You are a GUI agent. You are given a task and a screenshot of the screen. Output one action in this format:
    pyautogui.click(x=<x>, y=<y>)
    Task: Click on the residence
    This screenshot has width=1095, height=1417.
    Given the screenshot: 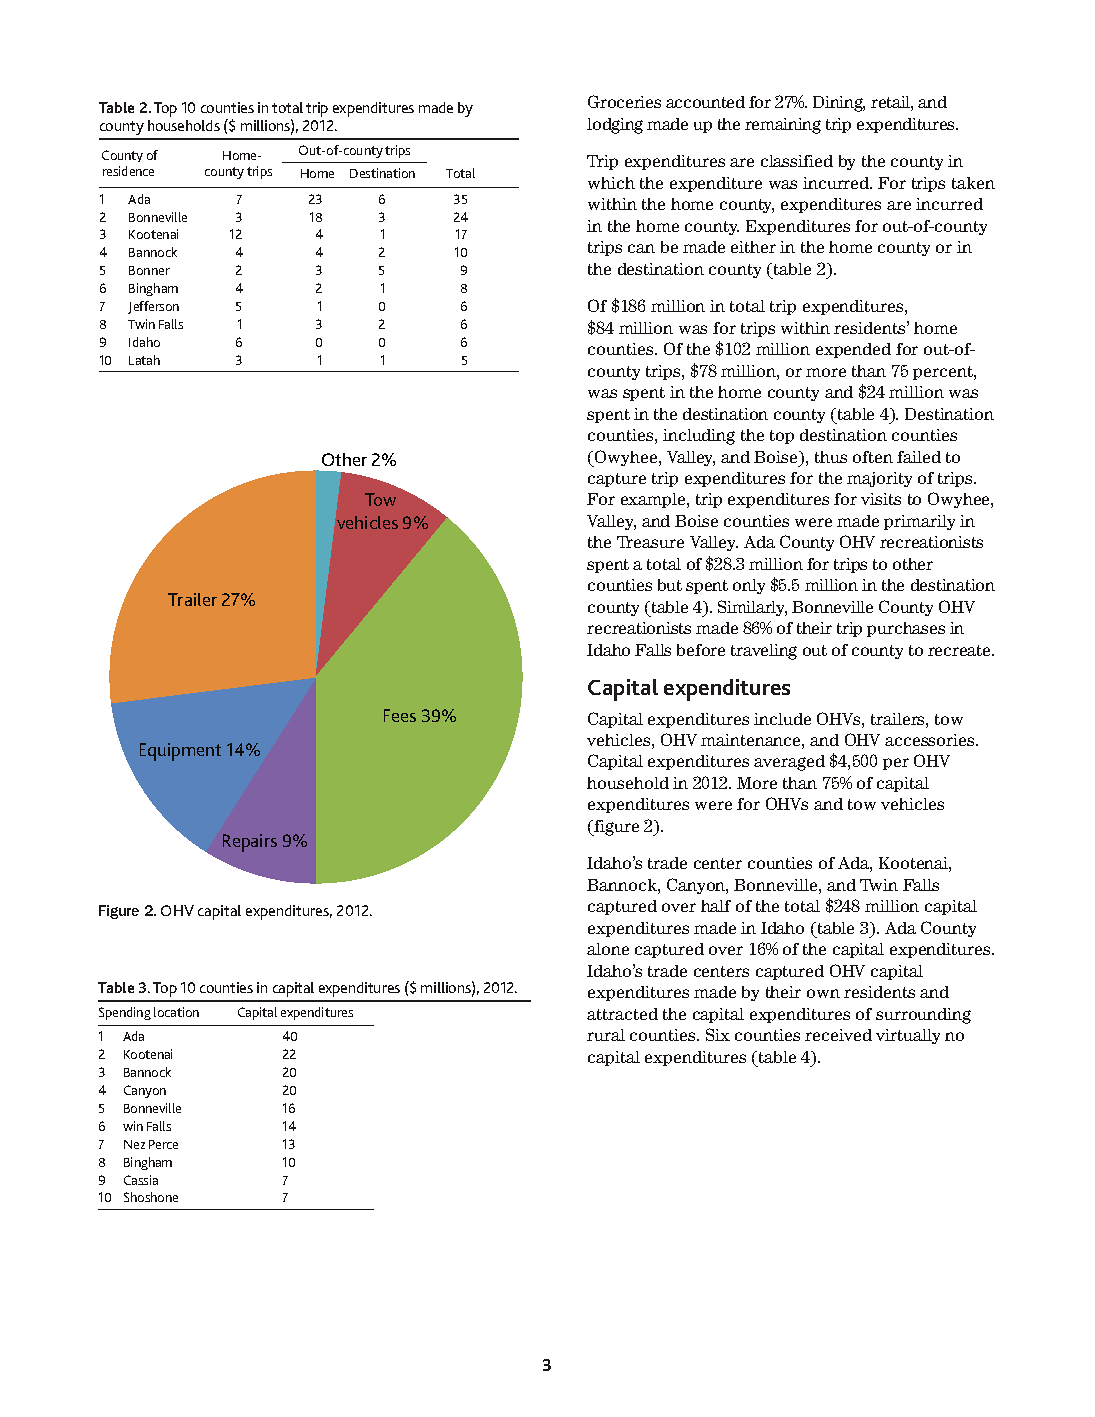 What is the action you would take?
    pyautogui.click(x=128, y=171)
